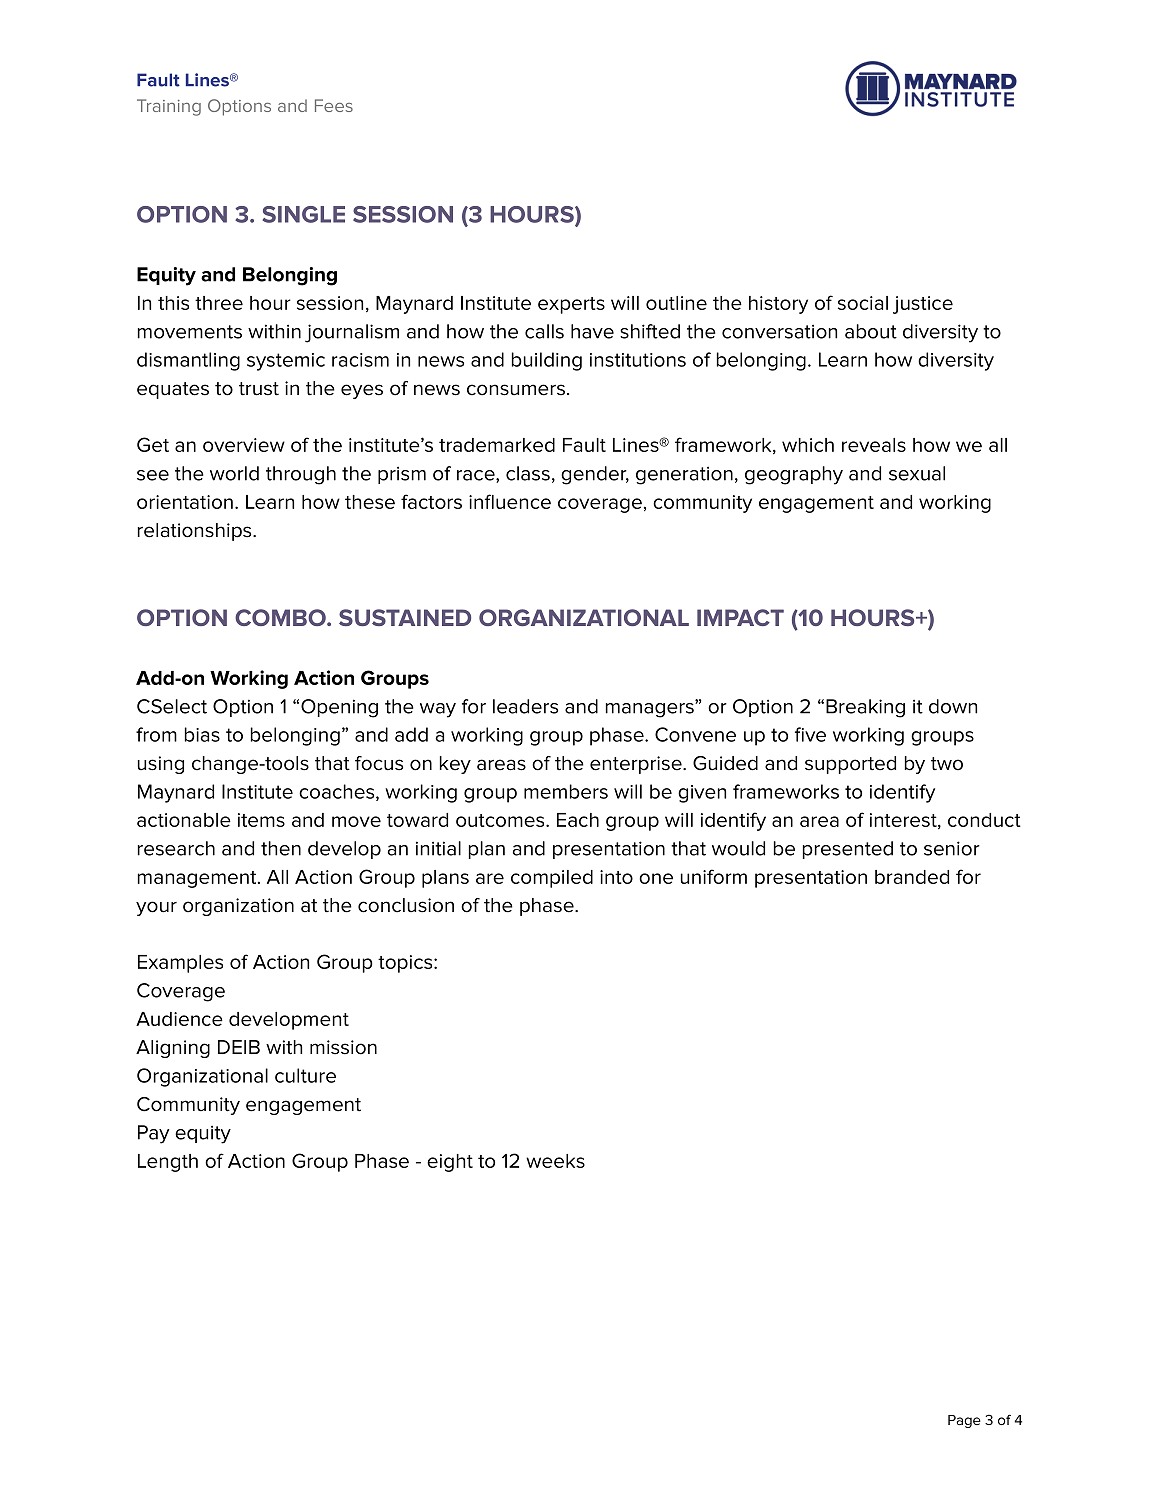 The image size is (1159, 1500). Describe the element at coordinates (964, 1421) in the document. I see `Page` at that location.
